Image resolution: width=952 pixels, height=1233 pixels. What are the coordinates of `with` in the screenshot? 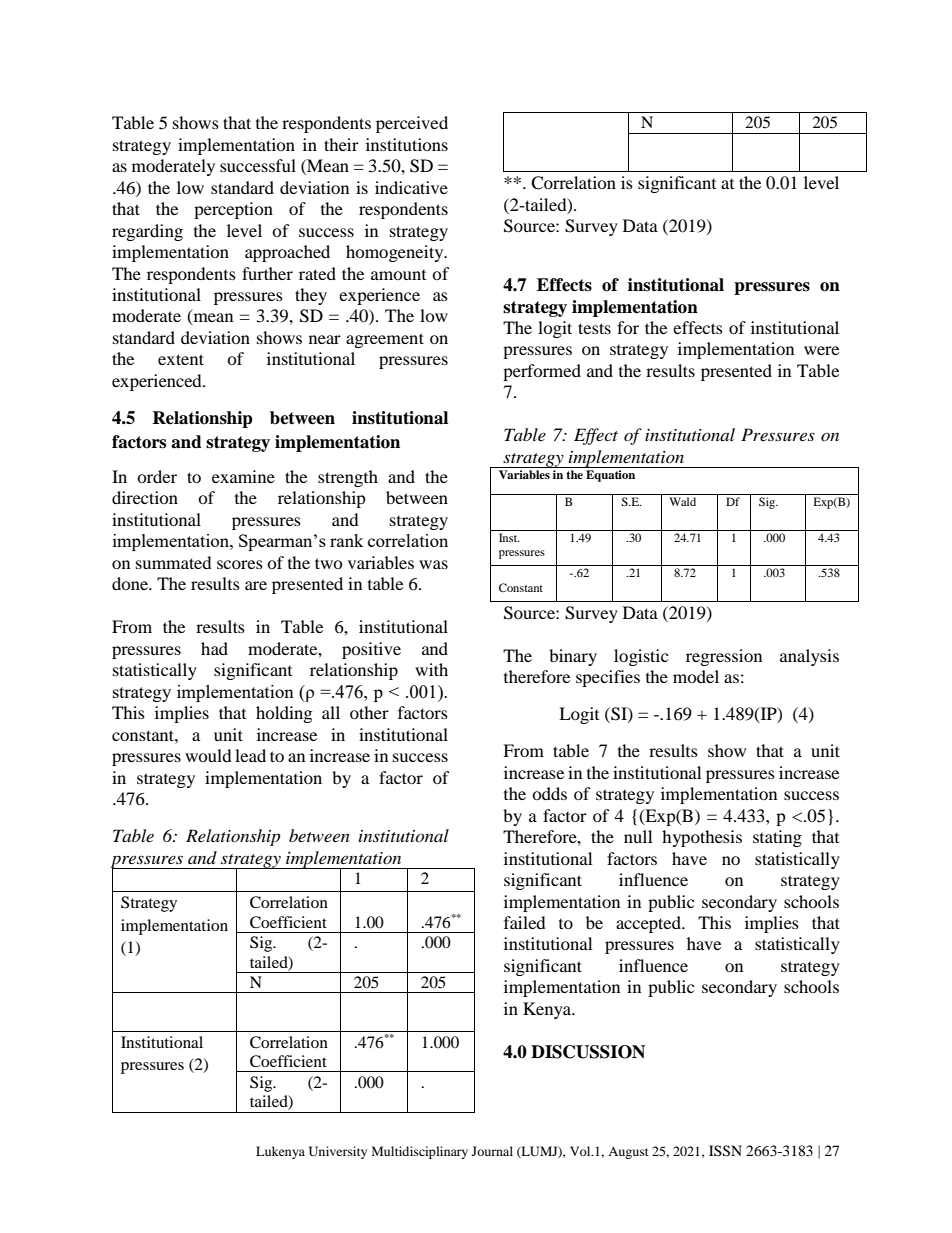 It's located at (431, 669).
